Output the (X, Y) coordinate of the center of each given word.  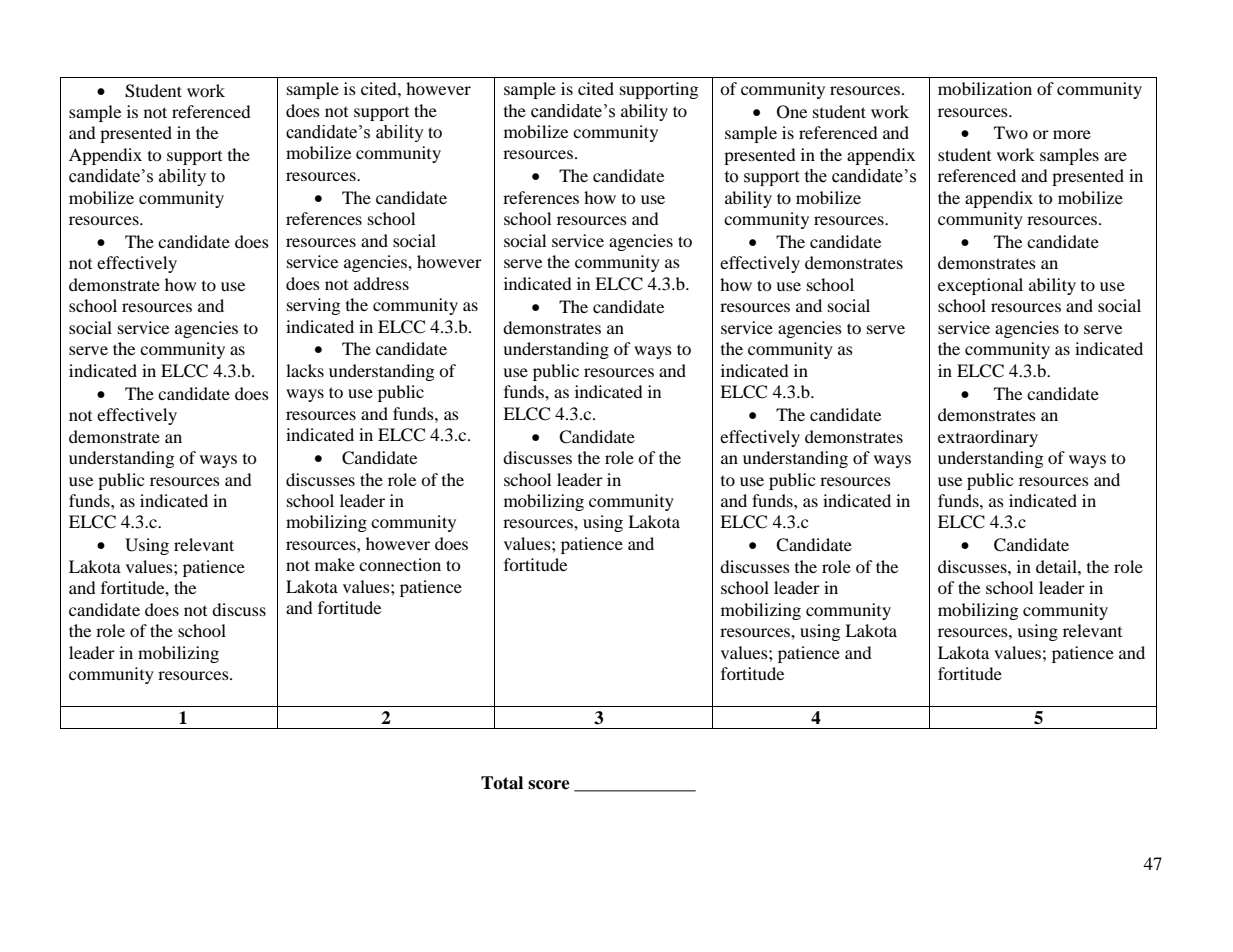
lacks (305, 370)
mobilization (985, 88)
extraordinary (988, 438)
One (792, 112)
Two (1011, 132)
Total (502, 783)
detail (1057, 566)
